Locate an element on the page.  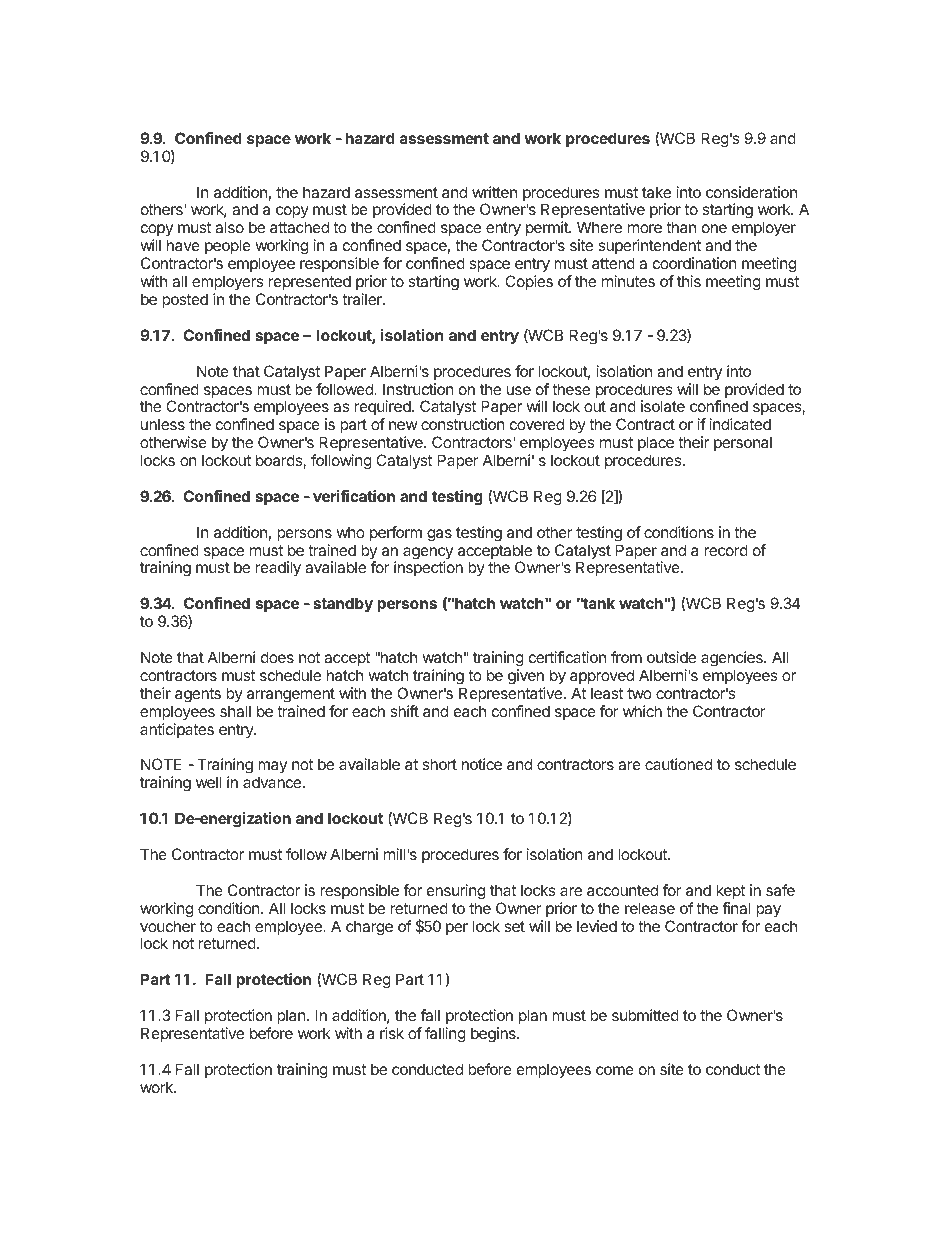
also is located at coordinates (229, 227).
